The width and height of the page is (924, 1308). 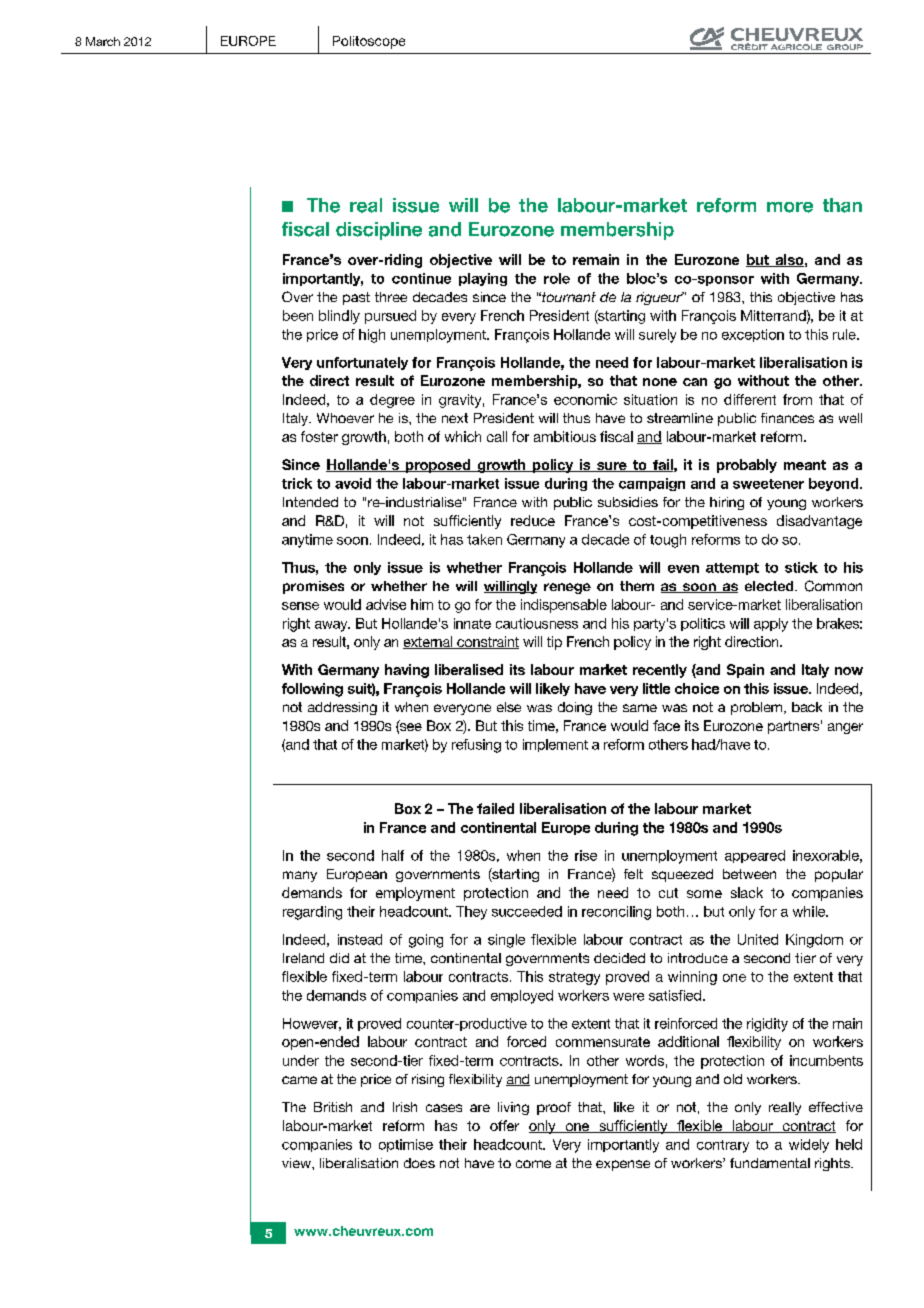 I want to click on regarding, so click(x=312, y=913).
